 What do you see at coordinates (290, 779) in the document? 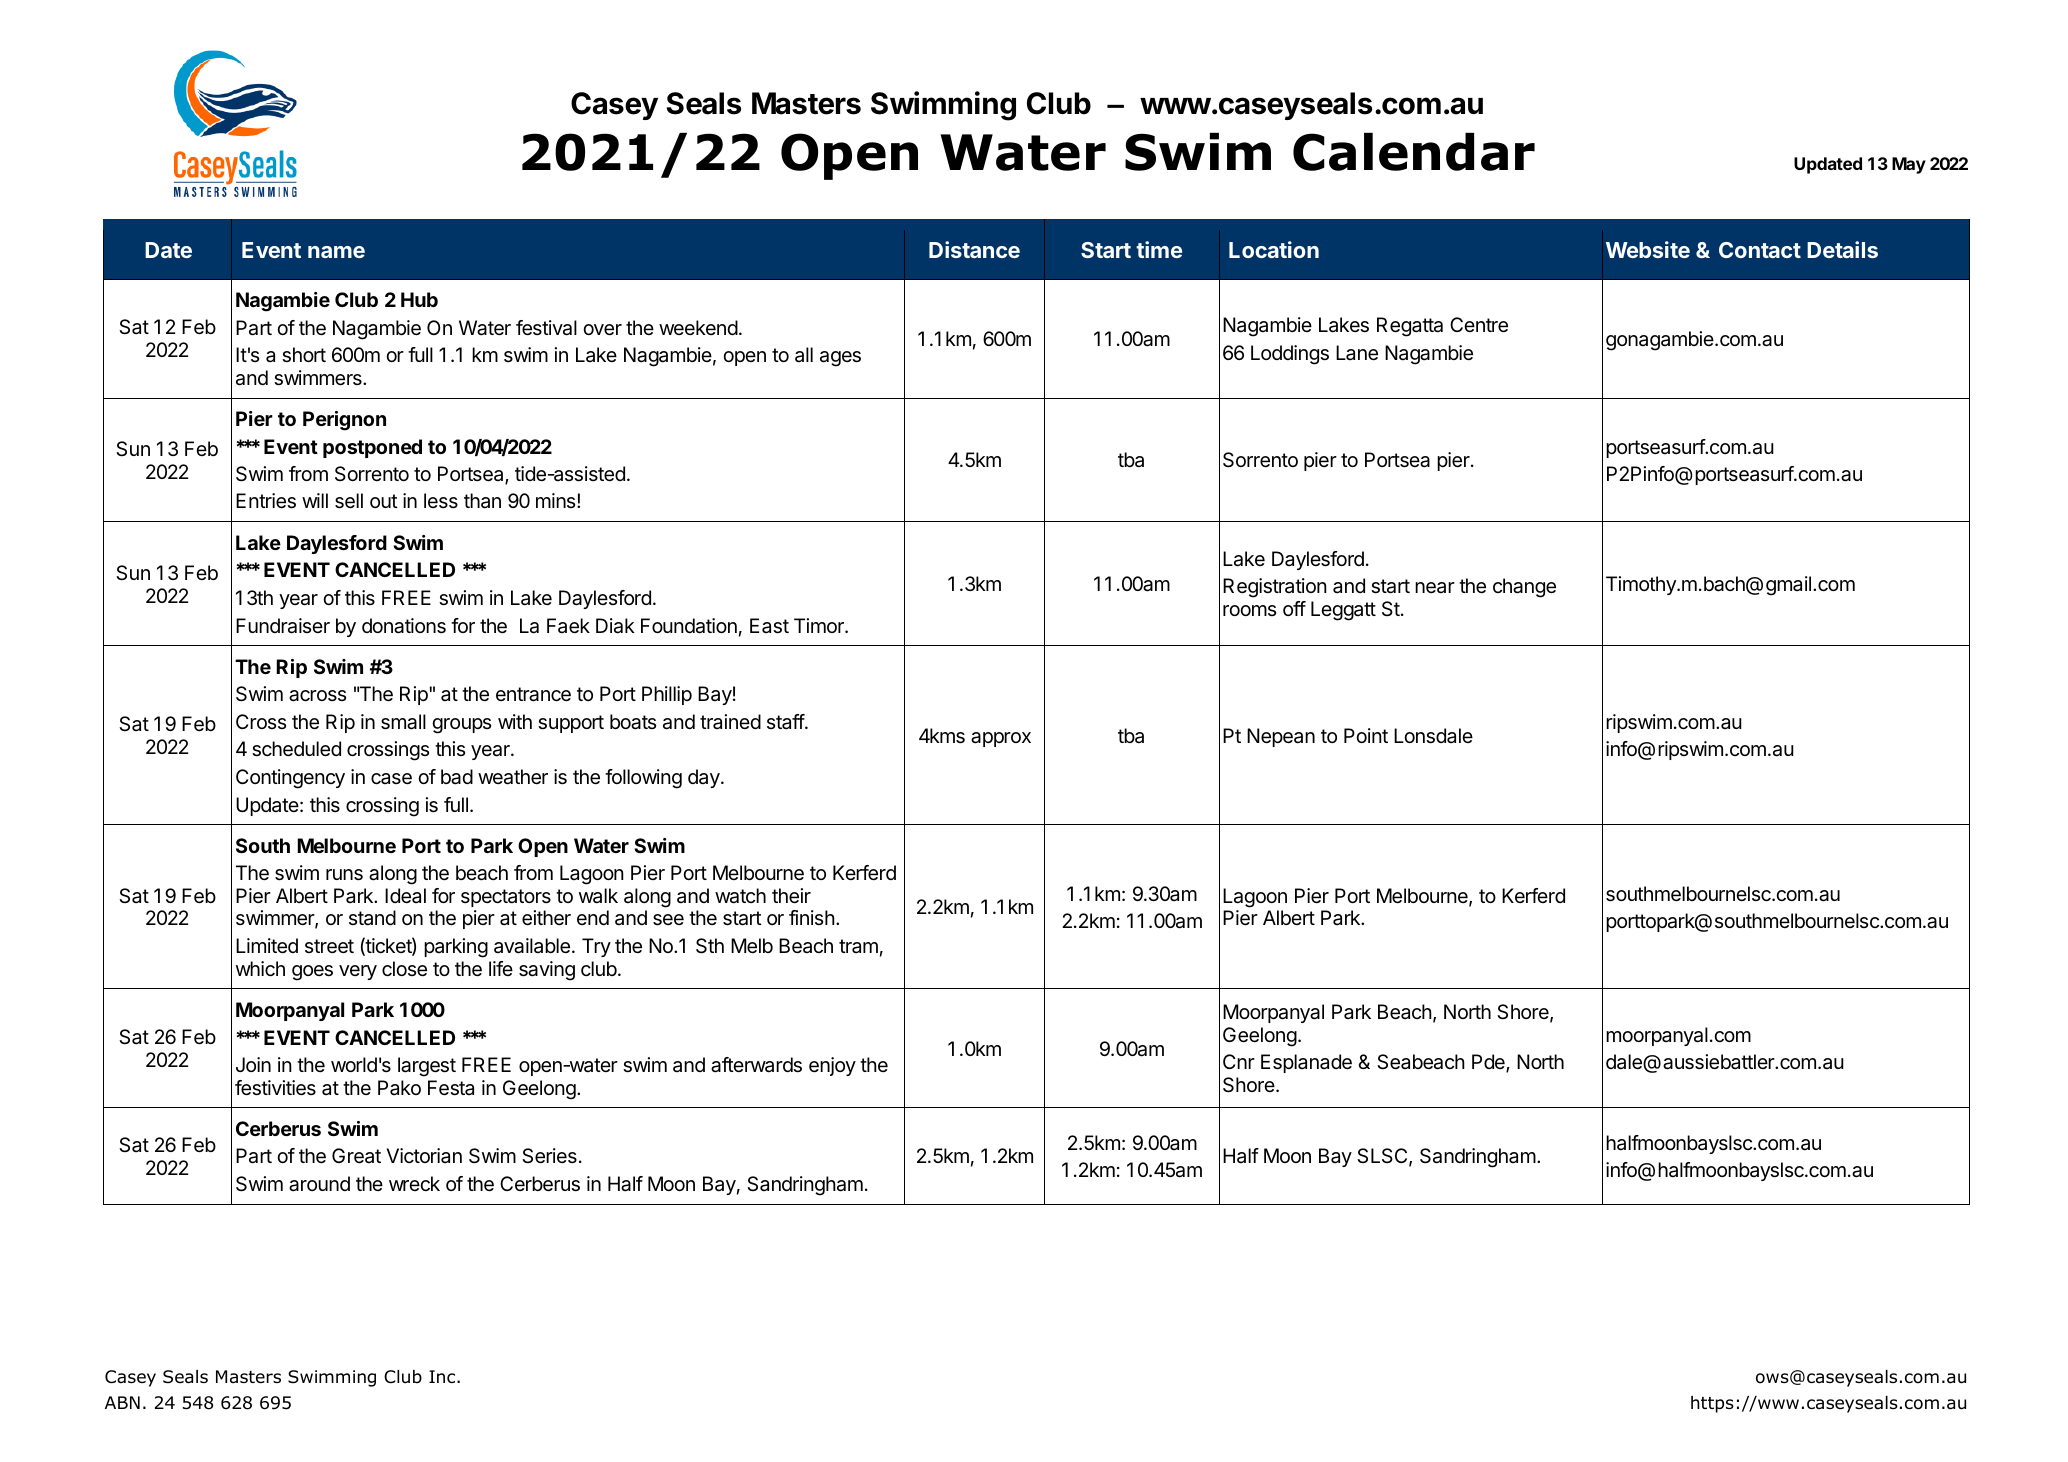
I see `Contingency` at bounding box center [290, 779].
